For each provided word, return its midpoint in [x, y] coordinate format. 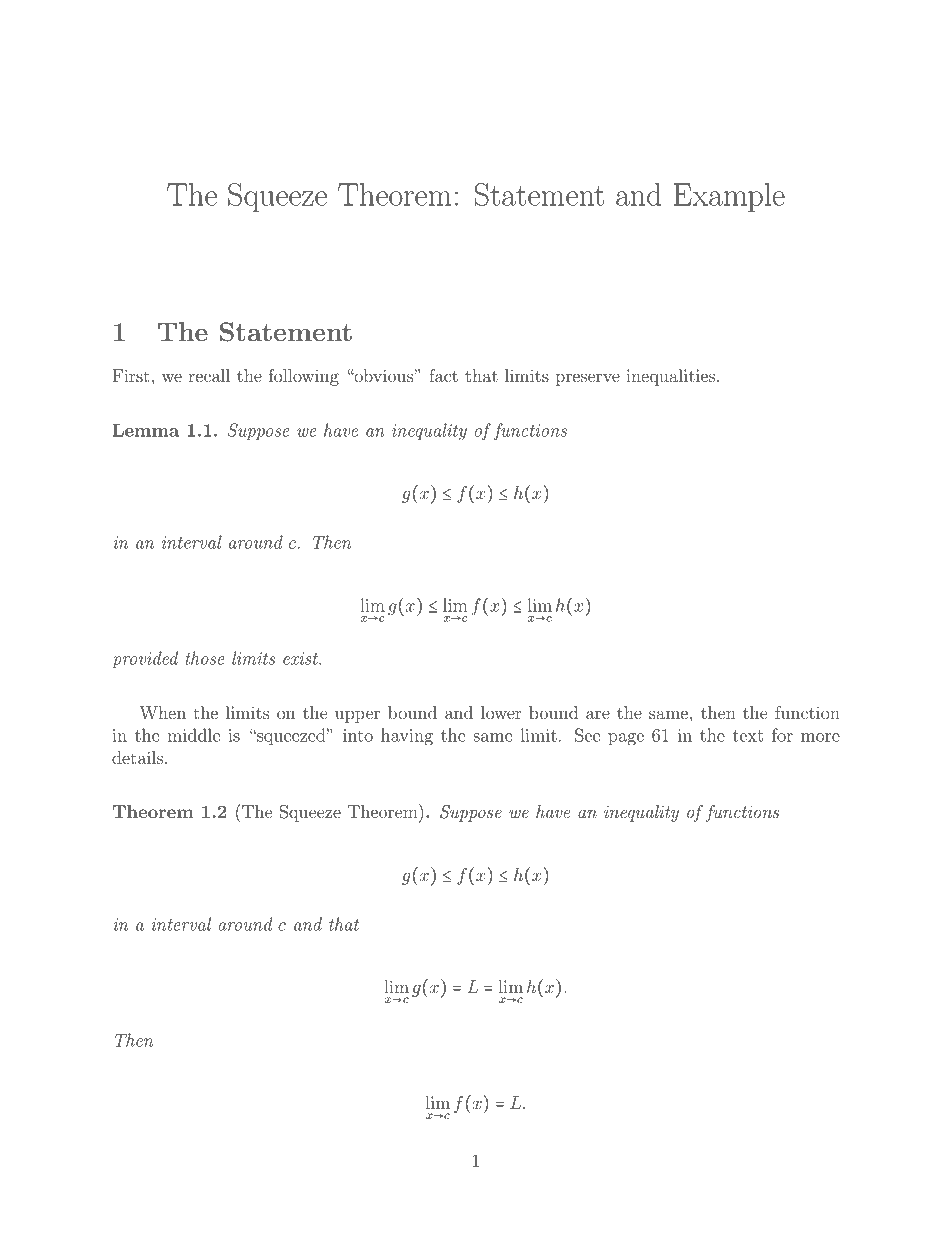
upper [357, 716]
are [598, 714]
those [205, 658]
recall [209, 375]
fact [443, 375]
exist [301, 658]
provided [145, 659]
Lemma [146, 430]
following [304, 377]
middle [193, 735]
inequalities [670, 377]
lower [501, 712]
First [131, 375]
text [748, 736]
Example [729, 197]
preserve [587, 379]
